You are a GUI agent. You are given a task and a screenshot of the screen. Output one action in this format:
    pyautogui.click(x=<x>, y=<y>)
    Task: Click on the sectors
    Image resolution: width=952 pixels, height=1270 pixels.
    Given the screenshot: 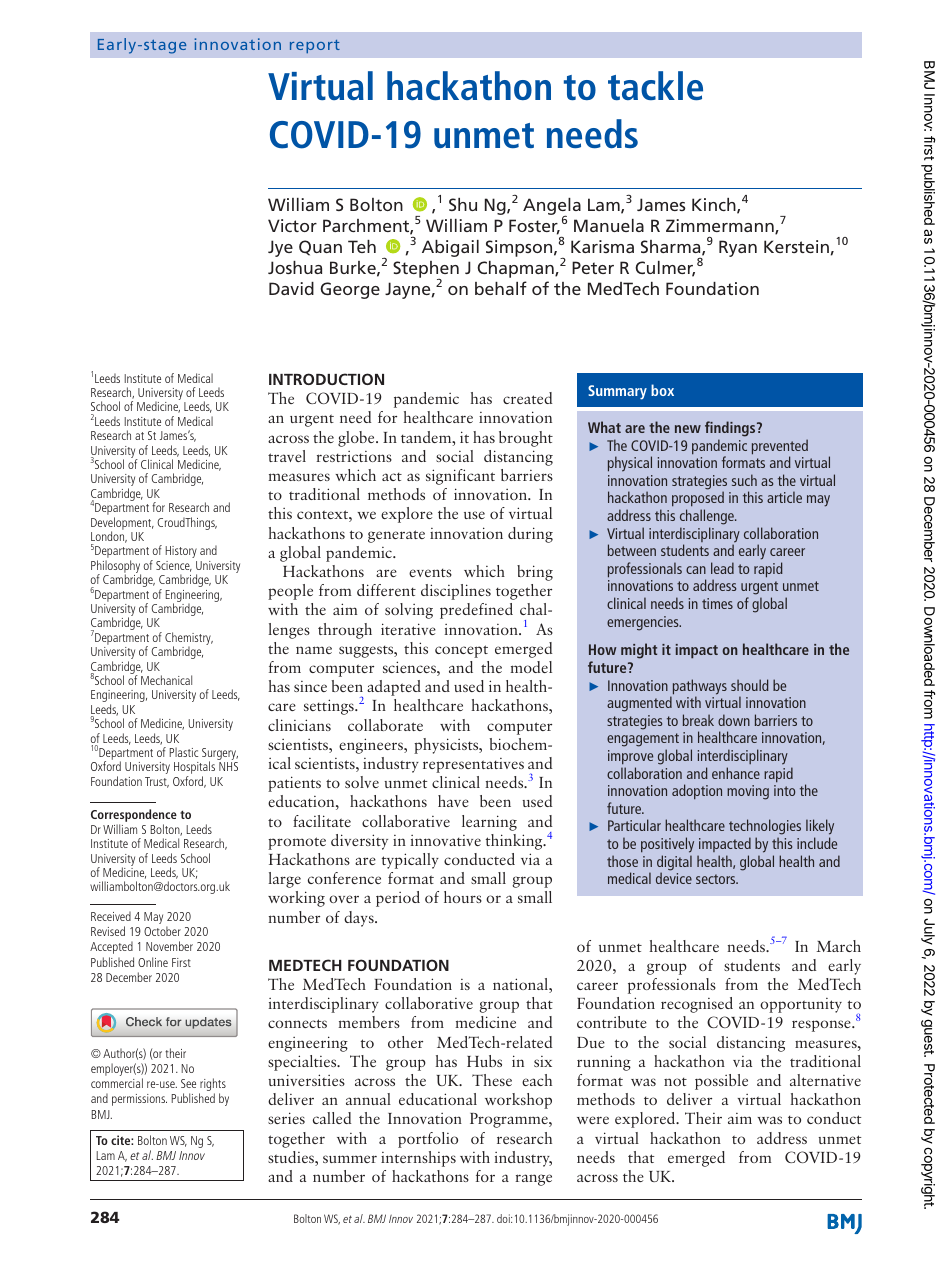 What is the action you would take?
    pyautogui.click(x=717, y=879)
